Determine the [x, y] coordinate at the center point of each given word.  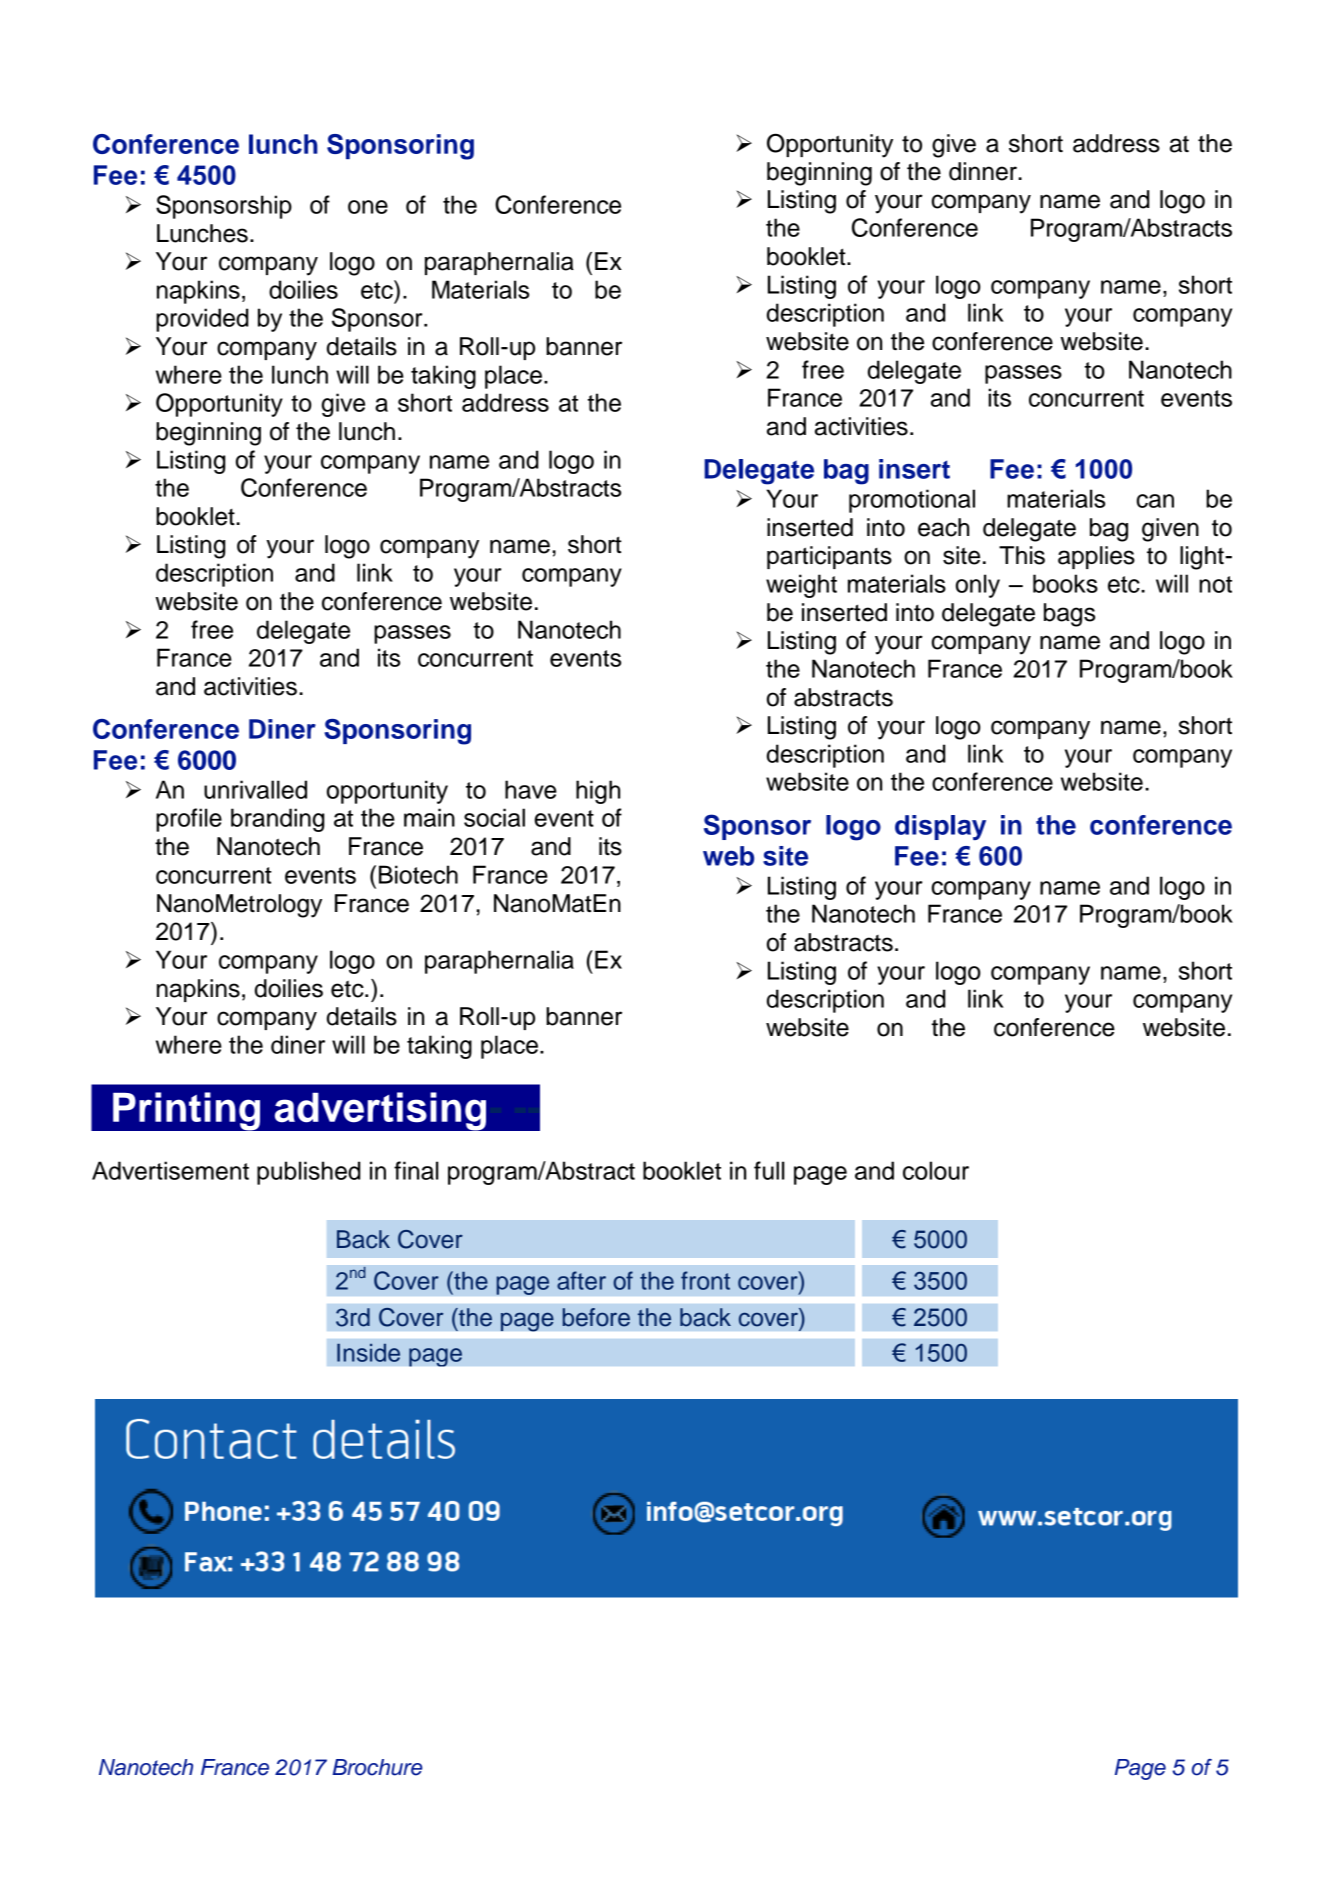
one [368, 207]
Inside [368, 1353]
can [1155, 501]
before [596, 1317]
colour [936, 1170]
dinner [984, 171]
